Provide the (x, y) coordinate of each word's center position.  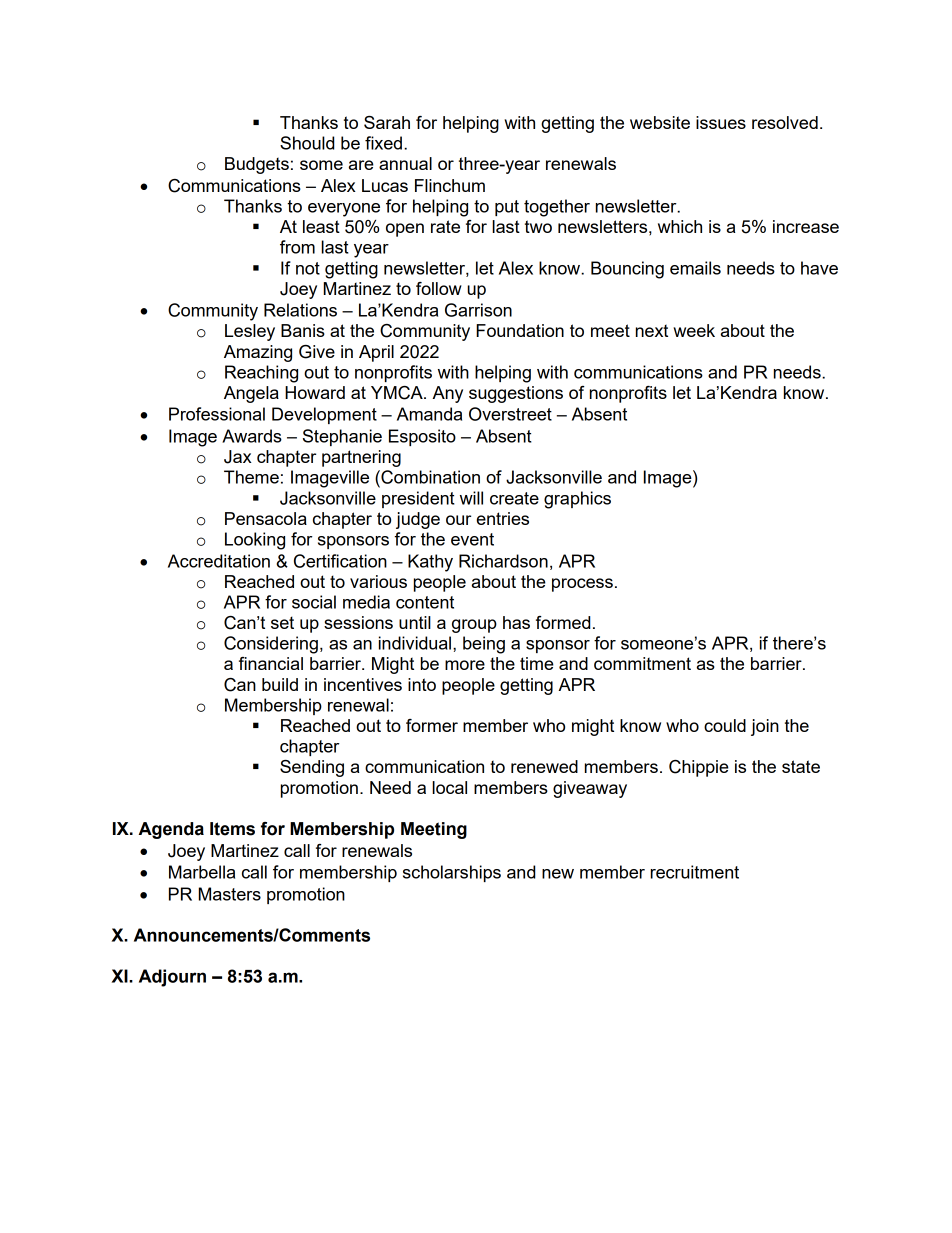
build (280, 684)
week (694, 330)
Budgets (257, 165)
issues (721, 122)
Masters (230, 894)
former (432, 725)
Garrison (478, 310)
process (582, 585)
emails (695, 268)
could (725, 725)
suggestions (516, 394)
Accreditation (219, 561)
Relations (300, 310)
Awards (252, 436)
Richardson (503, 561)
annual (405, 163)
